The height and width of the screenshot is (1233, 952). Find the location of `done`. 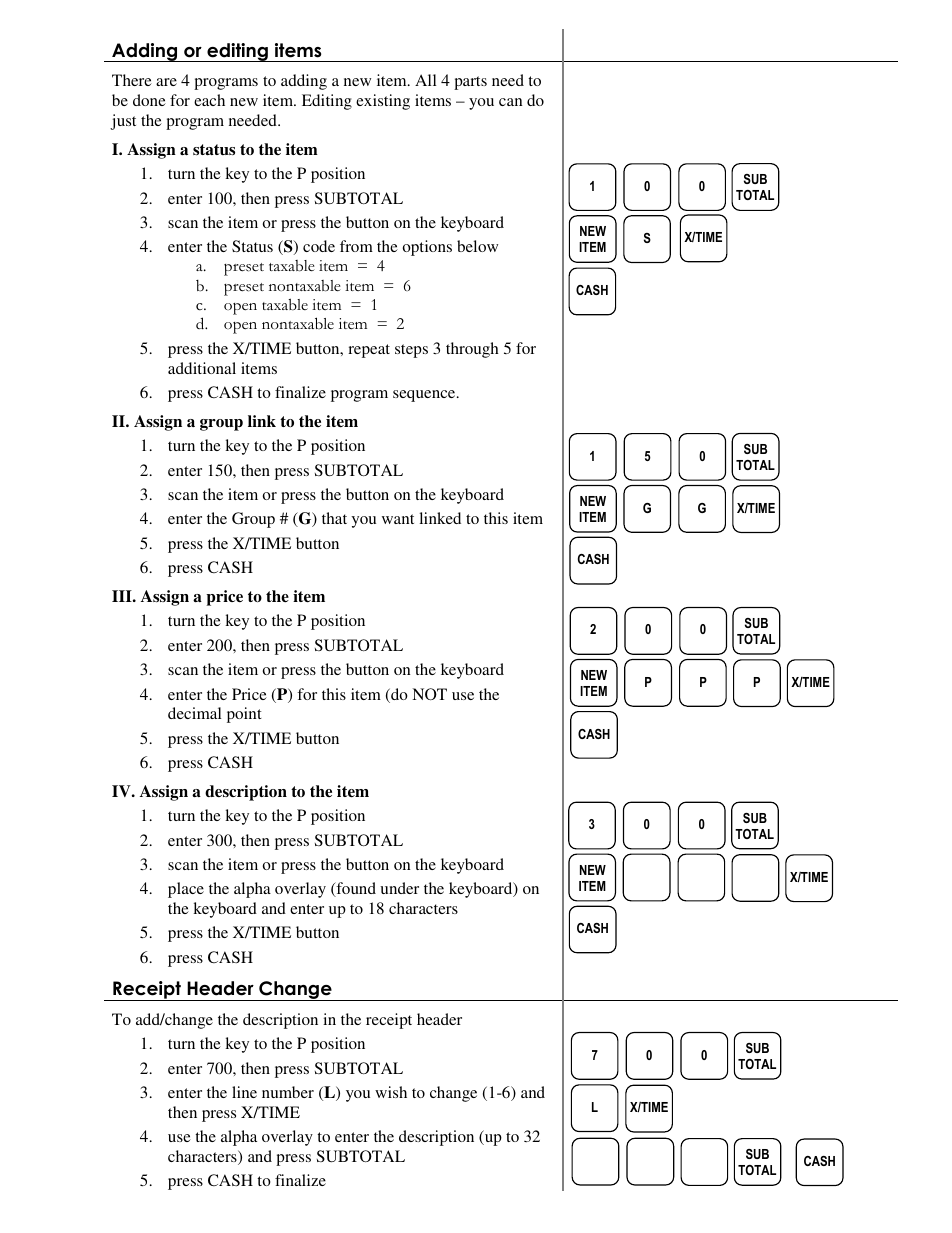

done is located at coordinates (149, 100).
